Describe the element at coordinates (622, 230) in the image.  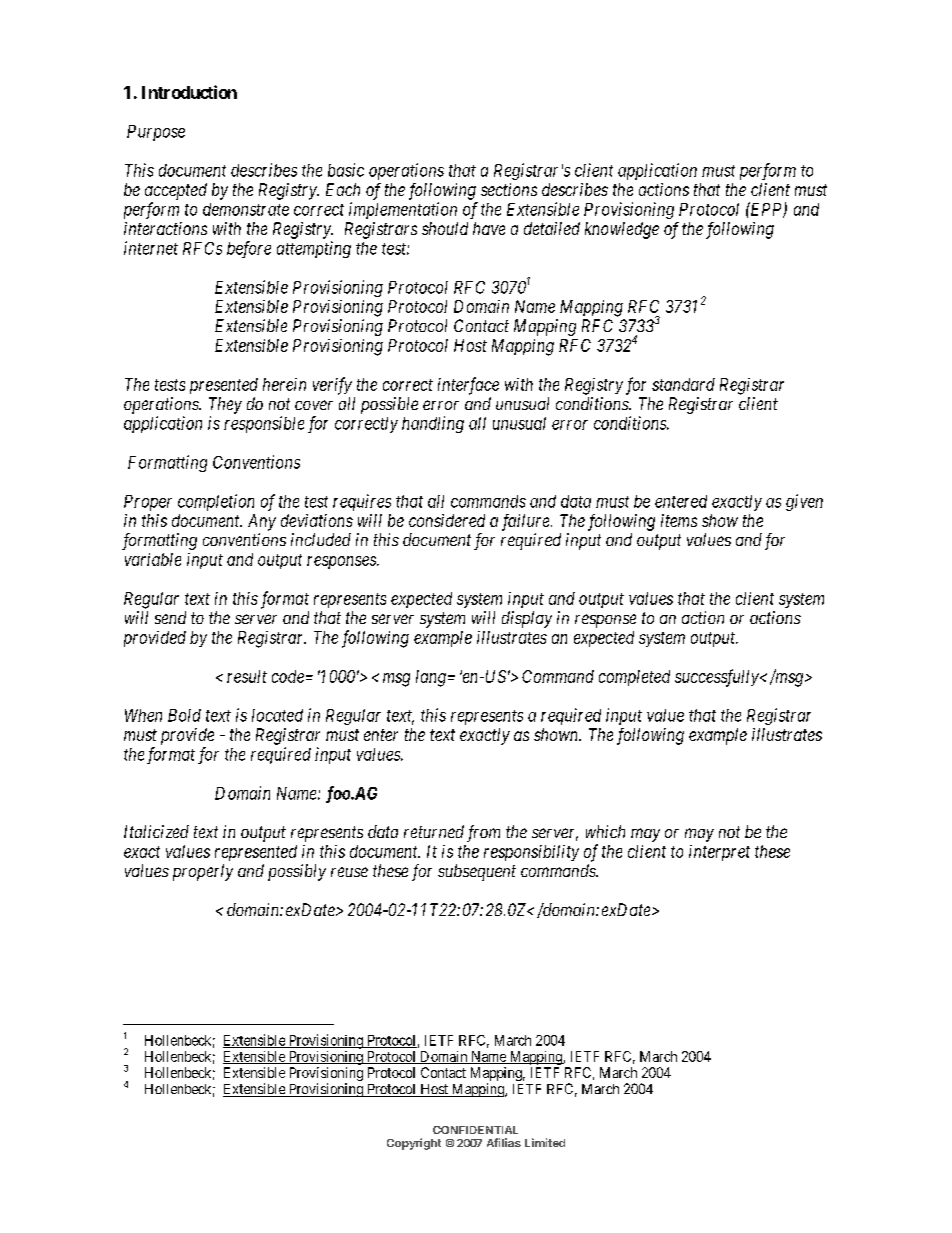
I see `knowledge` at that location.
